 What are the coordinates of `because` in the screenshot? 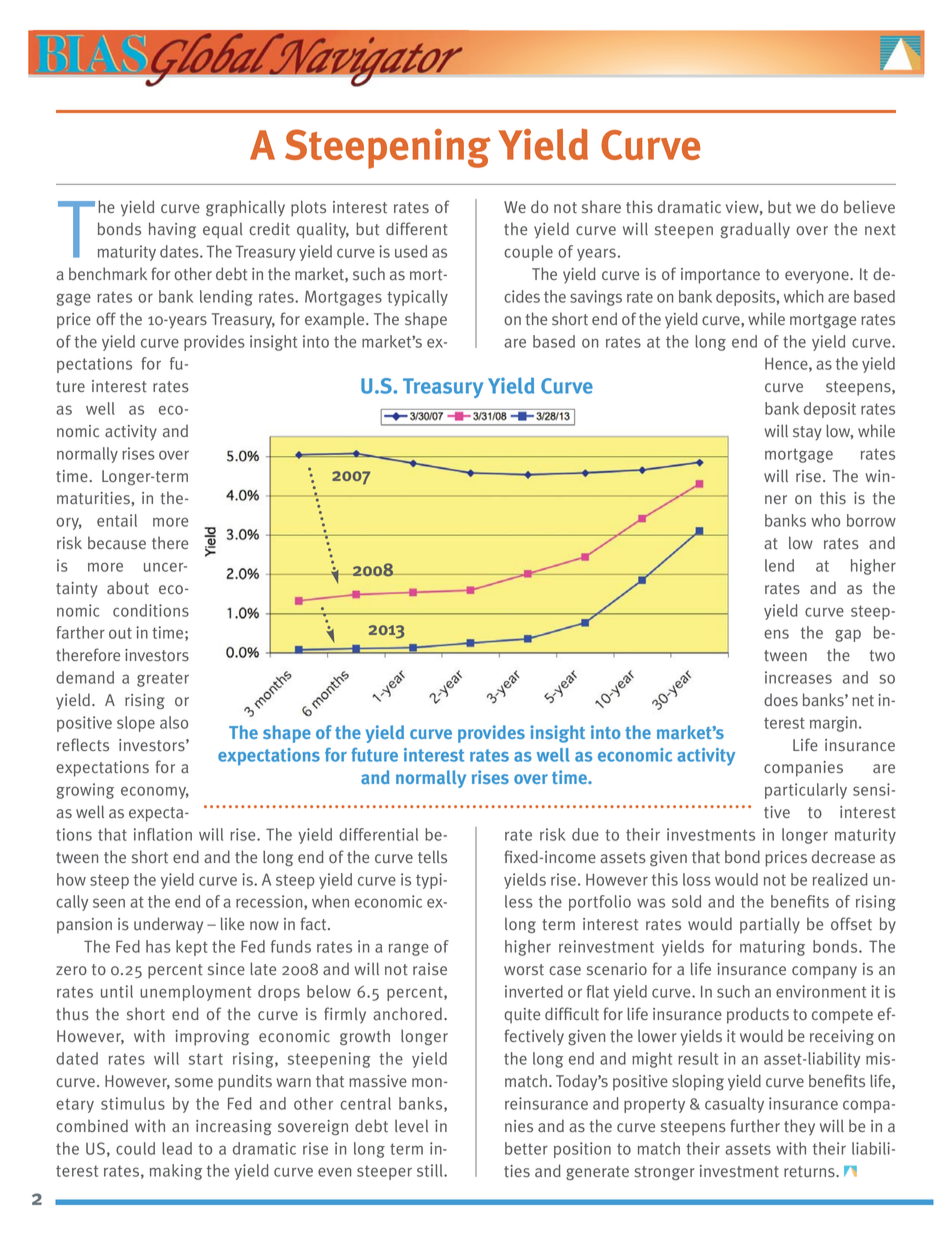 It's located at (117, 543).
